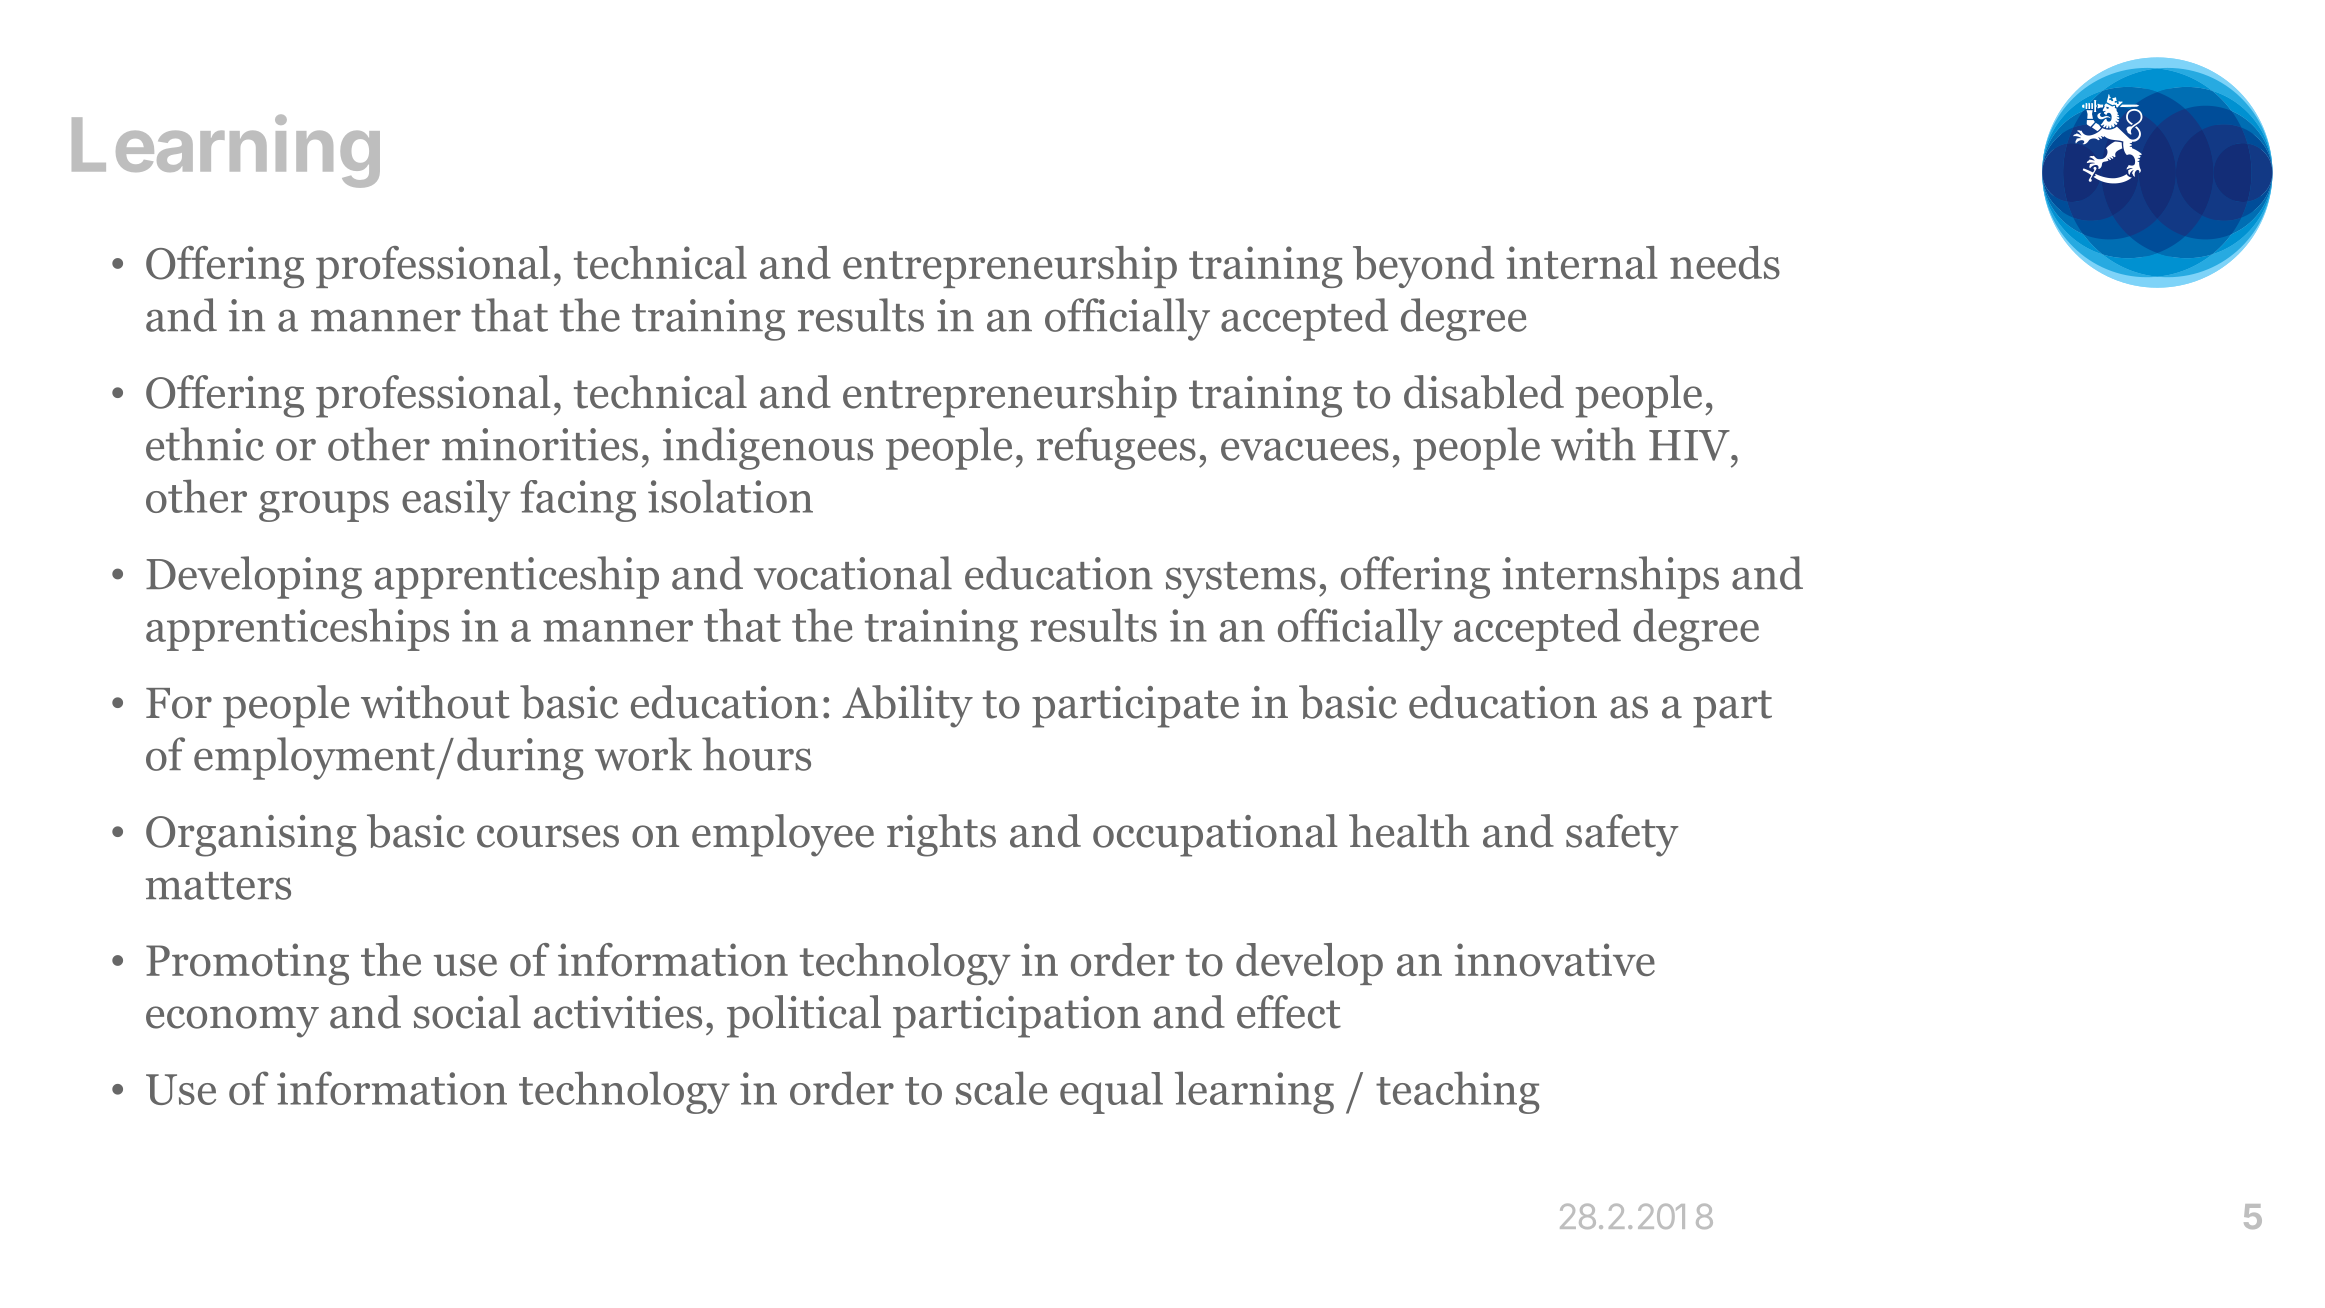 This image has height=1308, width=2325. Describe the element at coordinates (467, 1012) in the image. I see `social` at that location.
